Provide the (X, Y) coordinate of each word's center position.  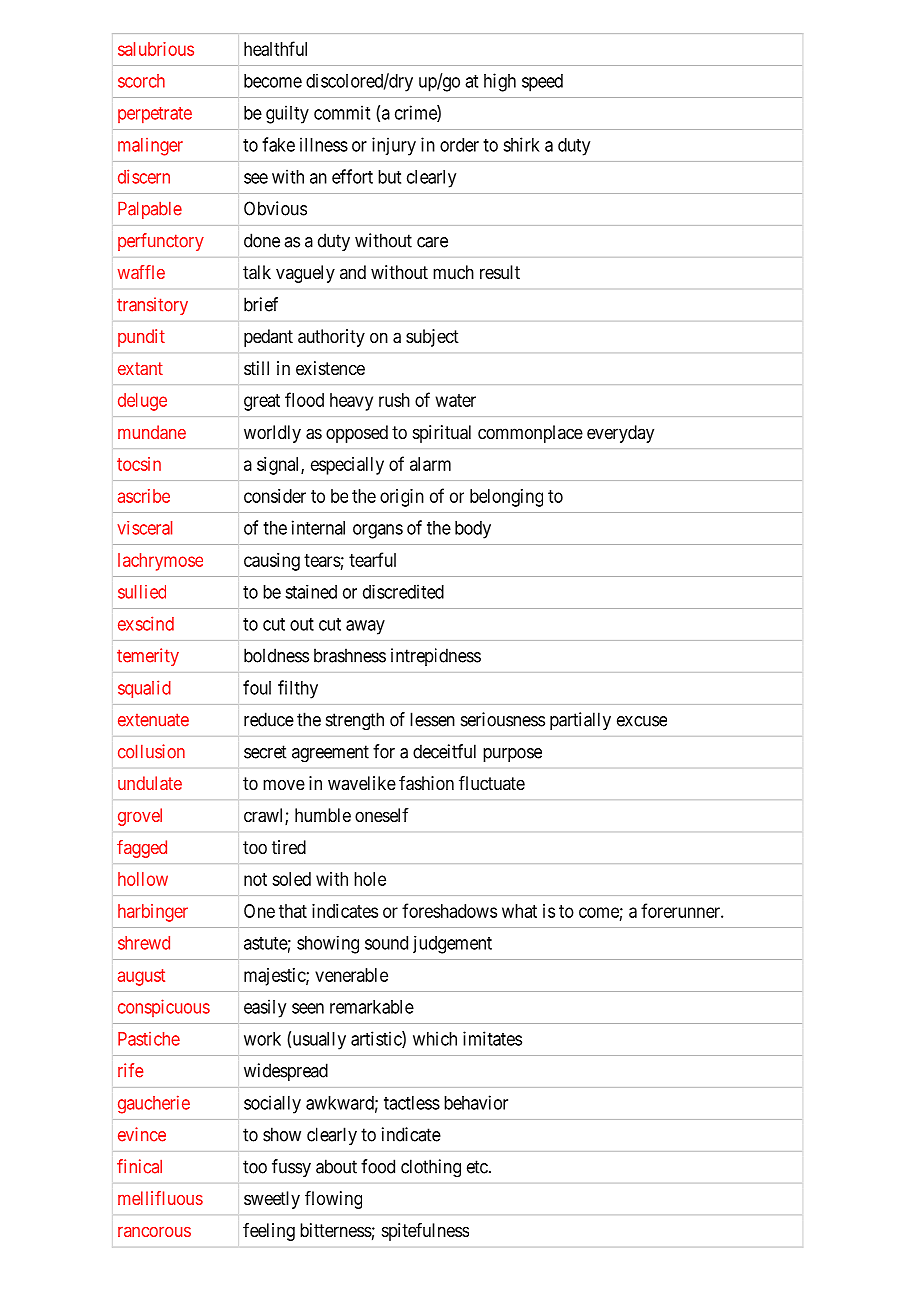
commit (342, 112)
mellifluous (160, 1198)
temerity (148, 657)
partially (580, 721)
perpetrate (155, 115)
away (365, 627)
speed (542, 83)
